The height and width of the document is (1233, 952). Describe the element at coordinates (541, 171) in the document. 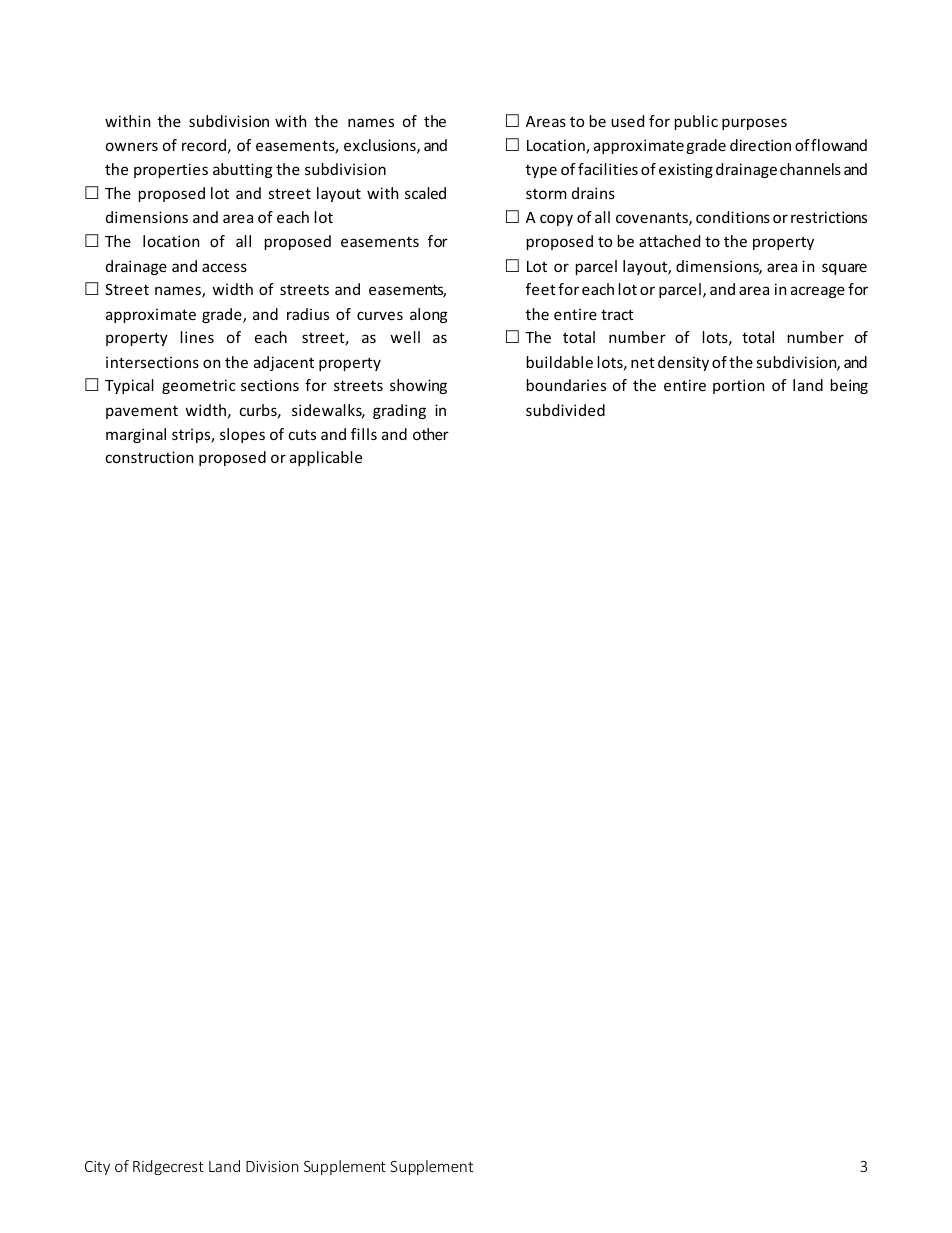

I see `type` at that location.
